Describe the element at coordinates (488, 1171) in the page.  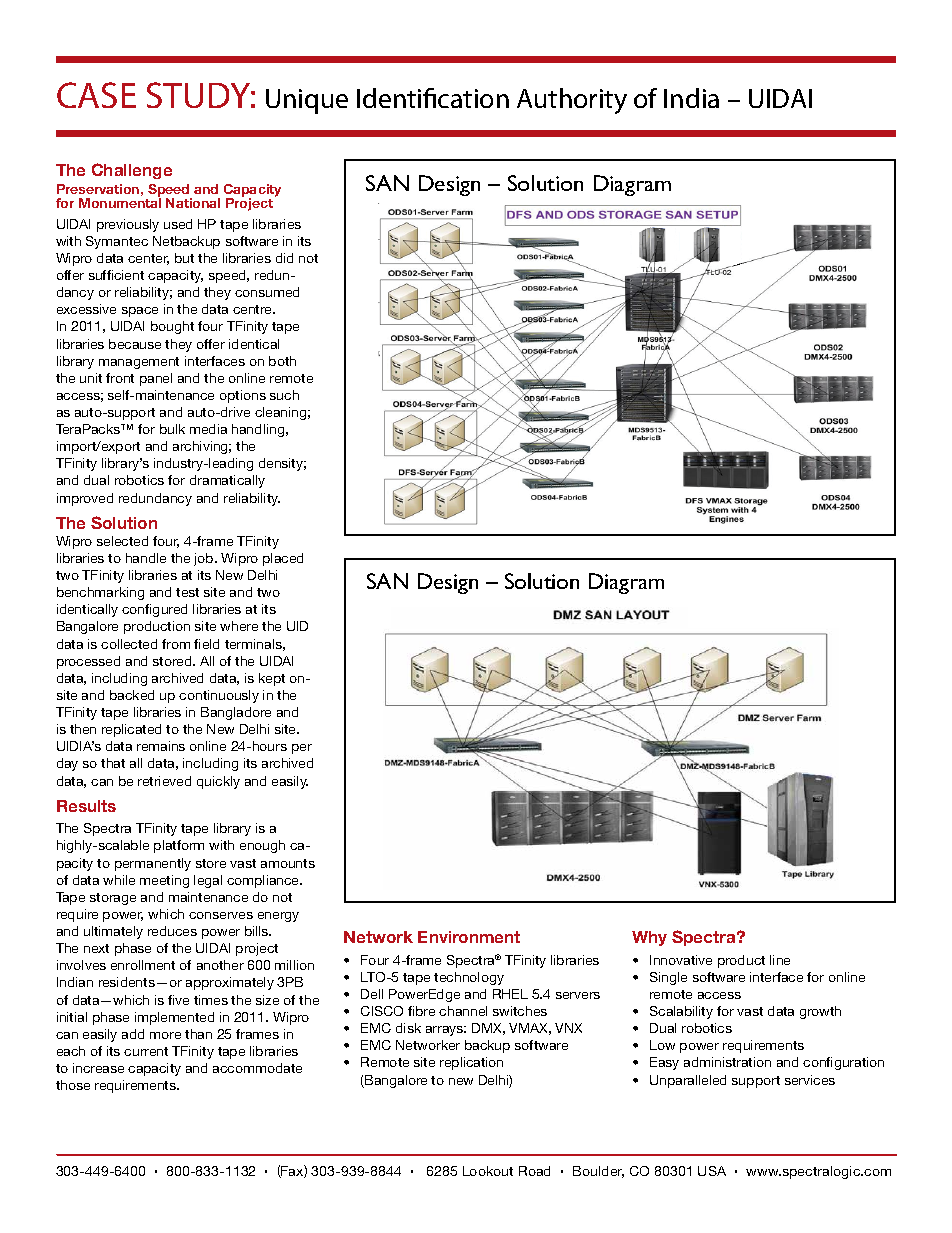
I see `Lookout` at that location.
